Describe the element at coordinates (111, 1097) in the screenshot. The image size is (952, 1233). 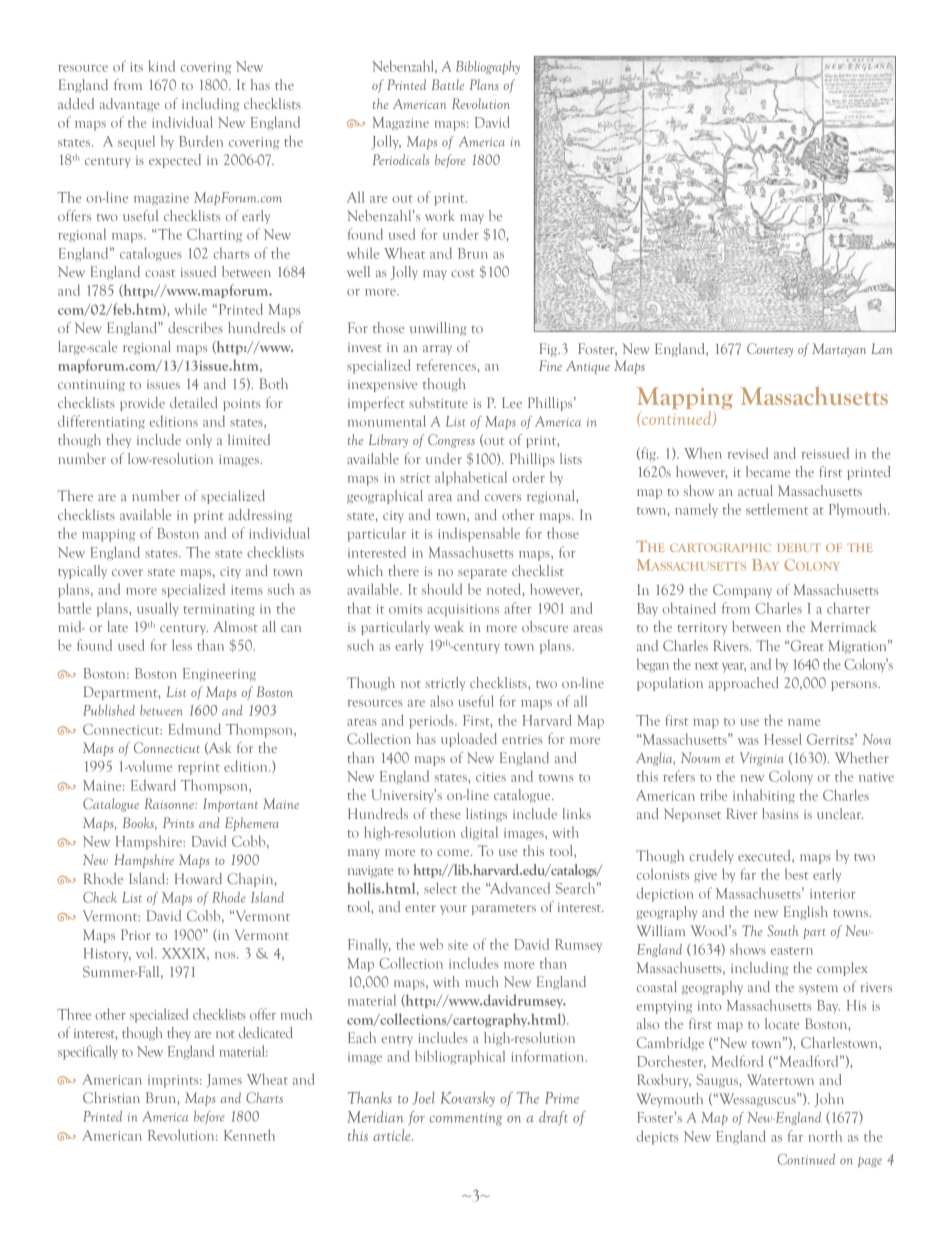
I see `Christian` at that location.
